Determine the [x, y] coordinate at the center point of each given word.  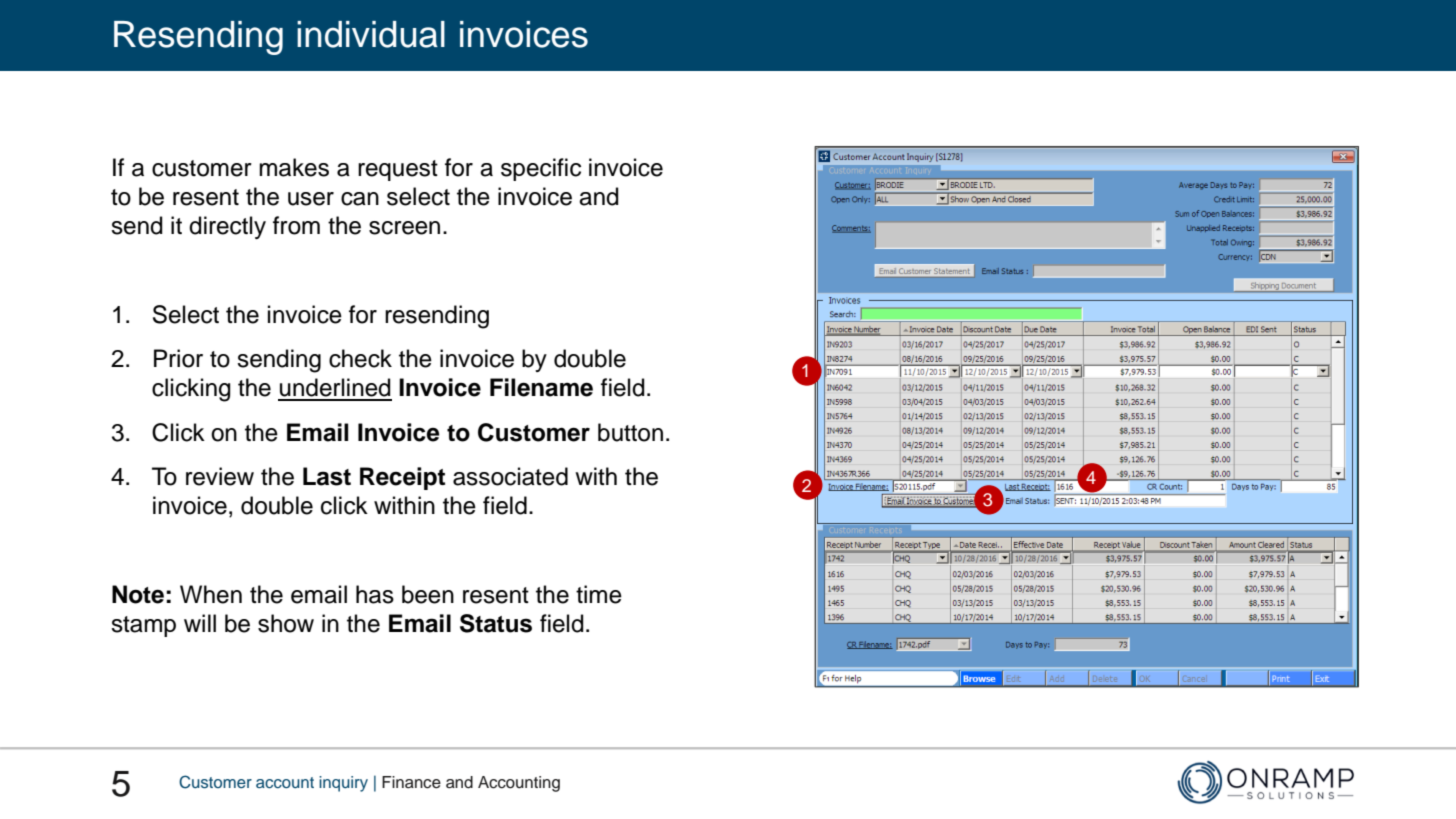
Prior [178, 358]
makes [294, 167]
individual [371, 34]
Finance [411, 782]
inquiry [343, 784]
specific [541, 169]
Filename [541, 387]
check [360, 358]
